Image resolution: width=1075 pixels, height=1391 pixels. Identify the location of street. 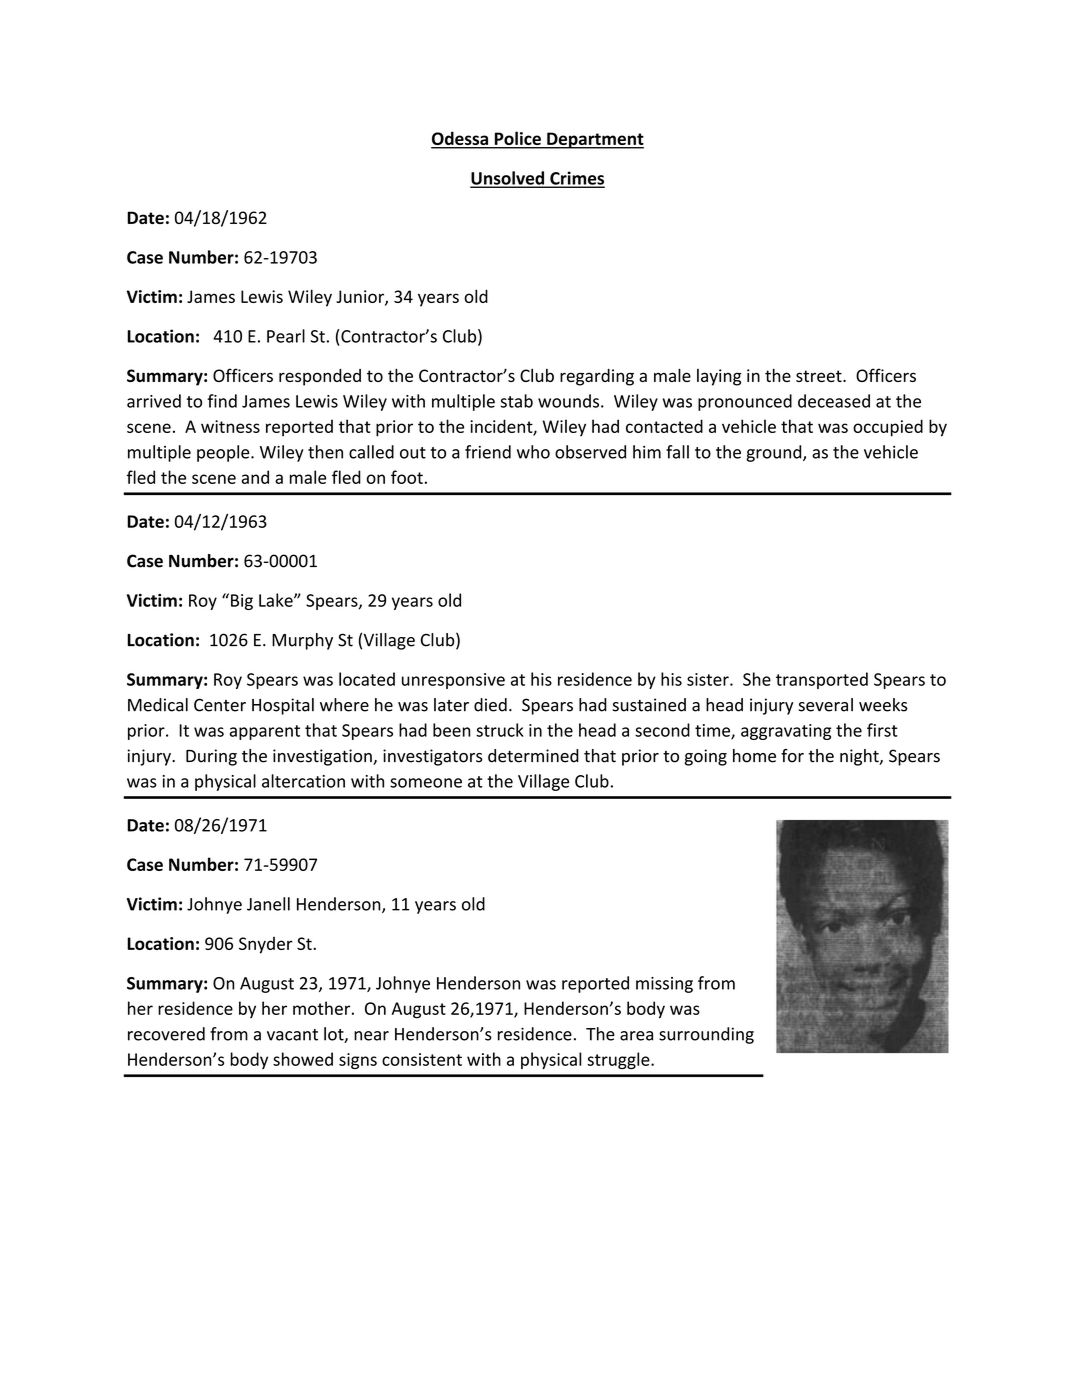
(820, 376).
